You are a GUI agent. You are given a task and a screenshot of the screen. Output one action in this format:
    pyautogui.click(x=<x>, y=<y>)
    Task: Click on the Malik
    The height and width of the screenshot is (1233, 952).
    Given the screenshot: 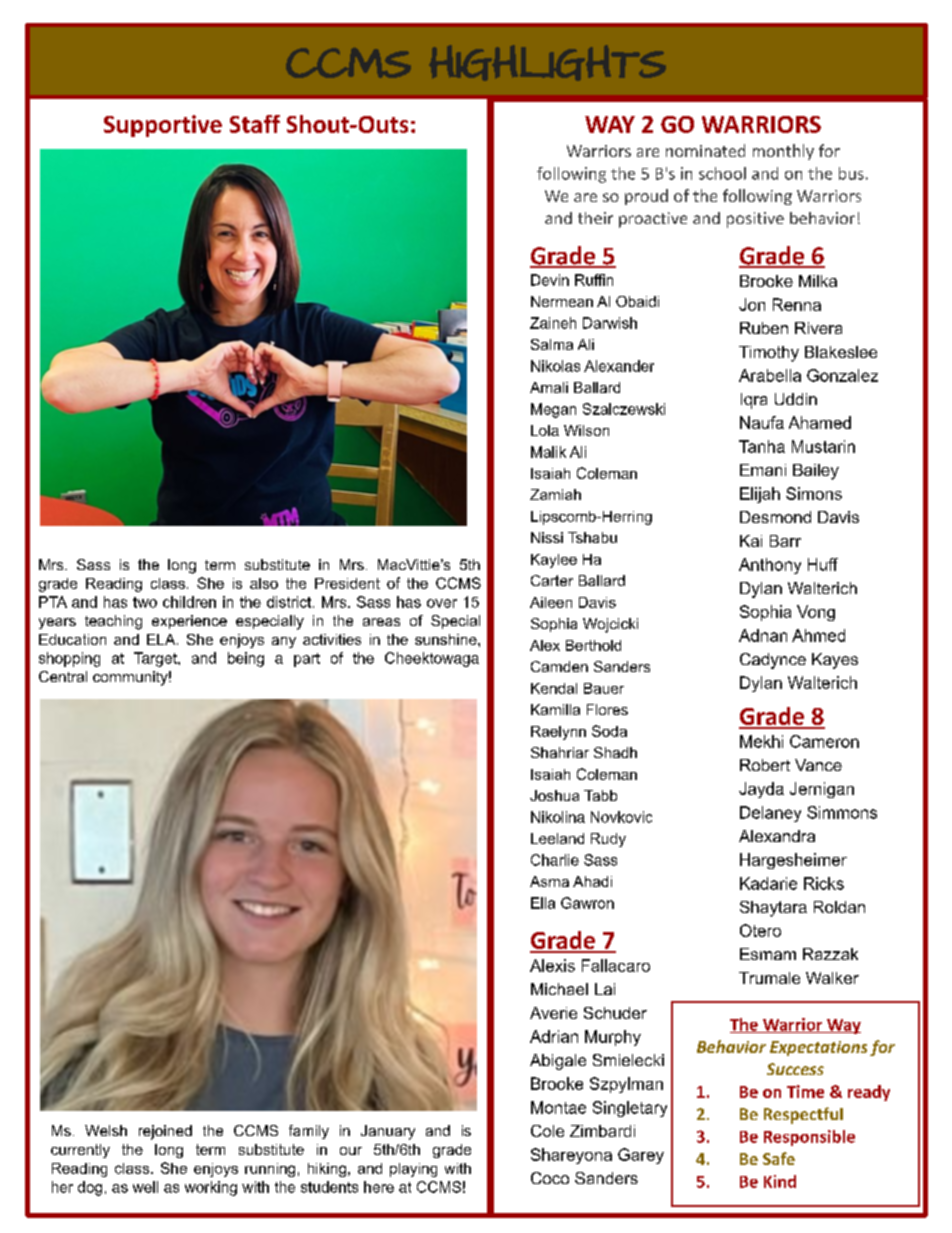 What is the action you would take?
    pyautogui.click(x=548, y=452)
